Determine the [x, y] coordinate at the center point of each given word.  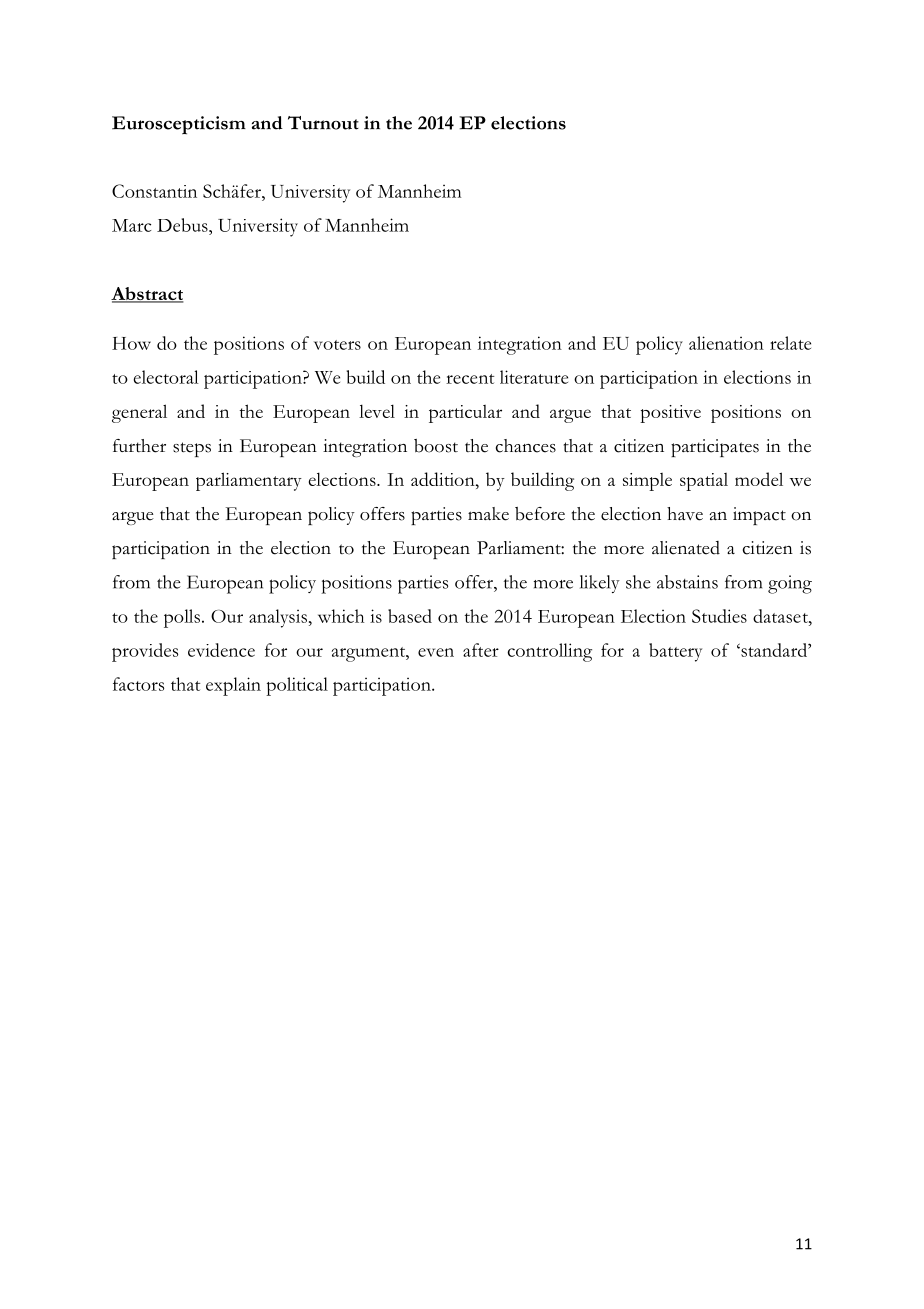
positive [670, 414]
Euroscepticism [179, 125]
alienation [726, 343]
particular [465, 414]
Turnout [323, 123]
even [436, 652]
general [139, 413]
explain [233, 686]
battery [675, 652]
